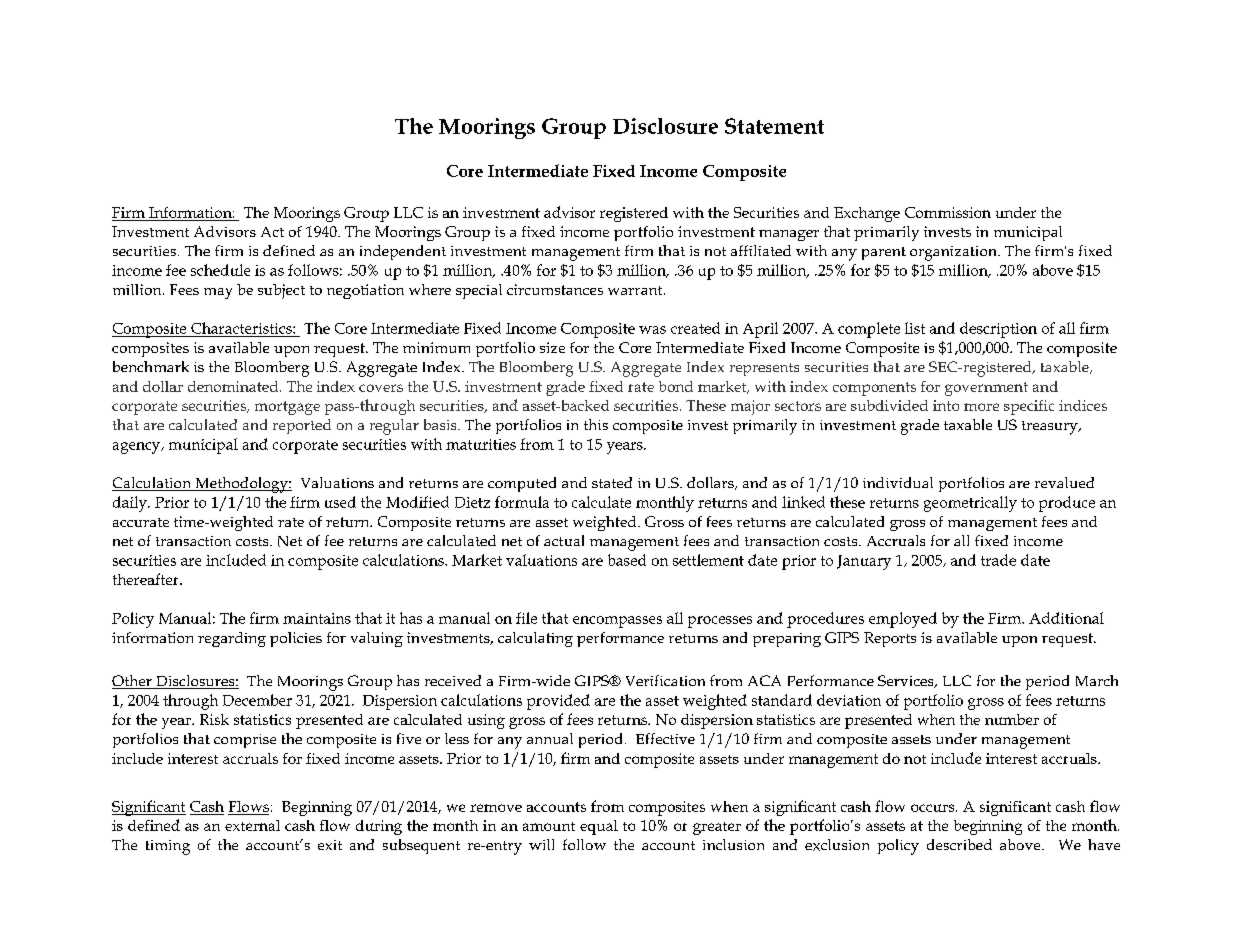 Image resolution: width=1233 pixels, height=952 pixels. Describe the element at coordinates (665, 680) in the page. I see `Verification` at that location.
